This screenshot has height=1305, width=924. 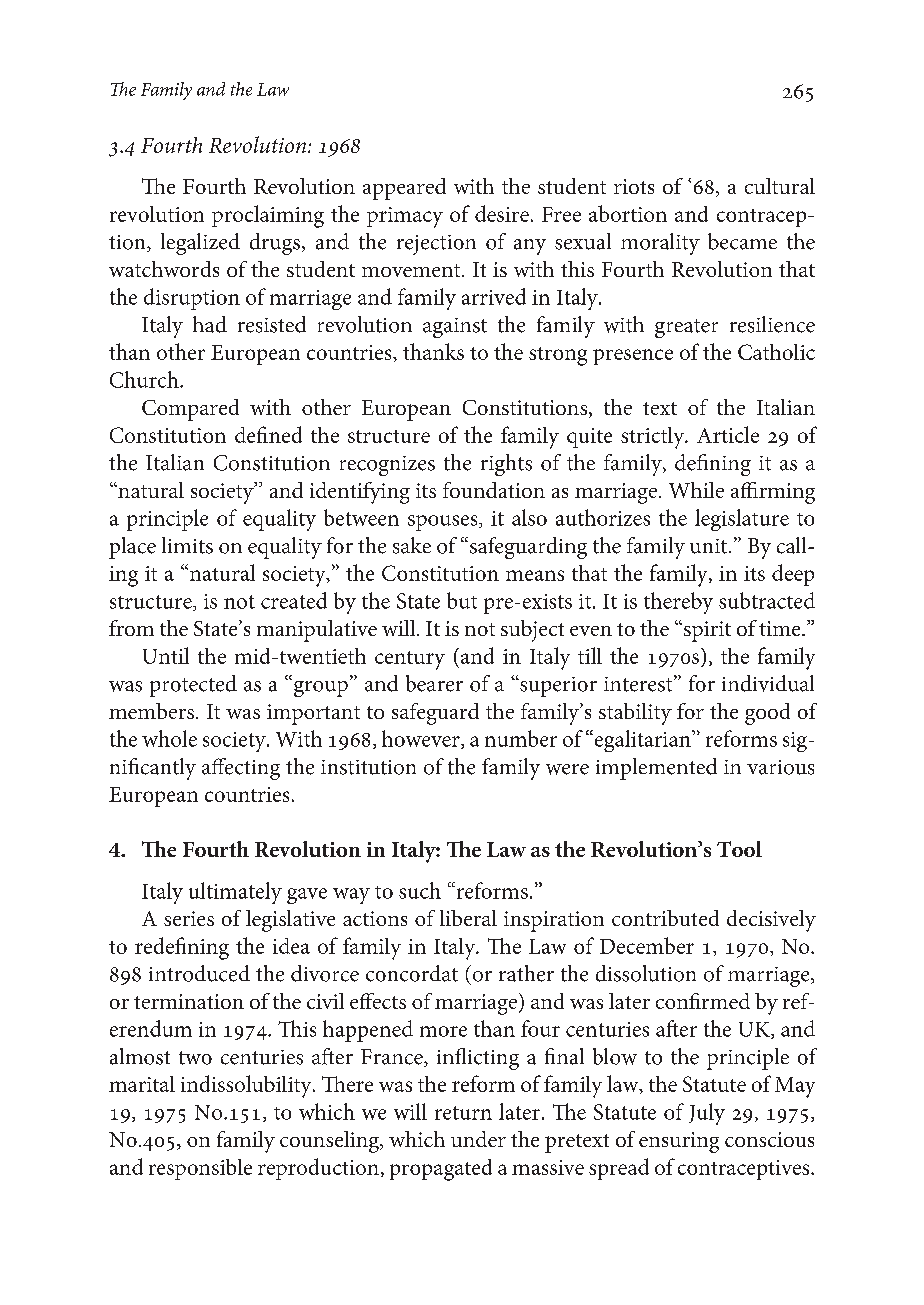 What do you see at coordinates (235, 893) in the screenshot?
I see `ultimately` at bounding box center [235, 893].
